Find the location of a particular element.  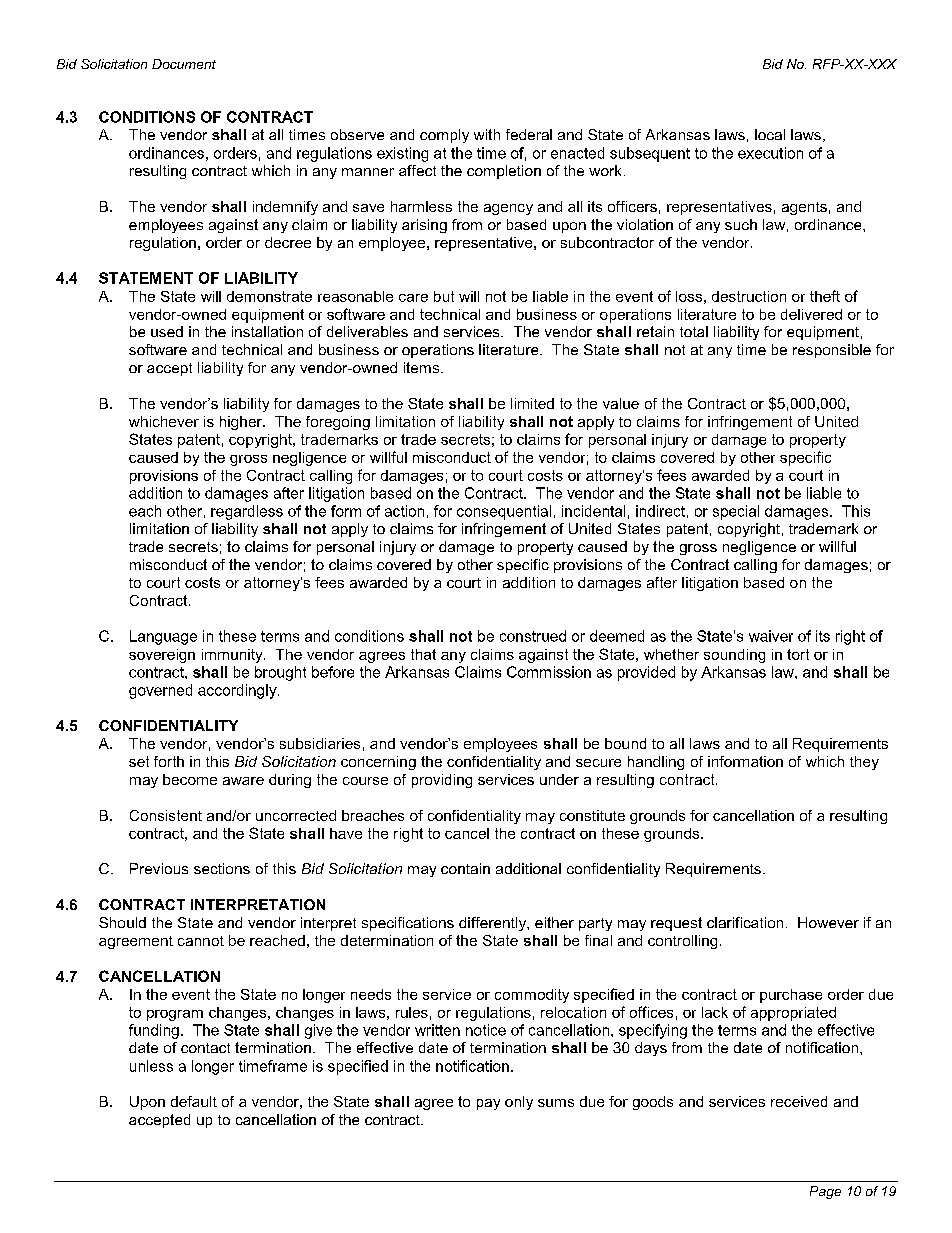

immunity is located at coordinates (233, 656).
